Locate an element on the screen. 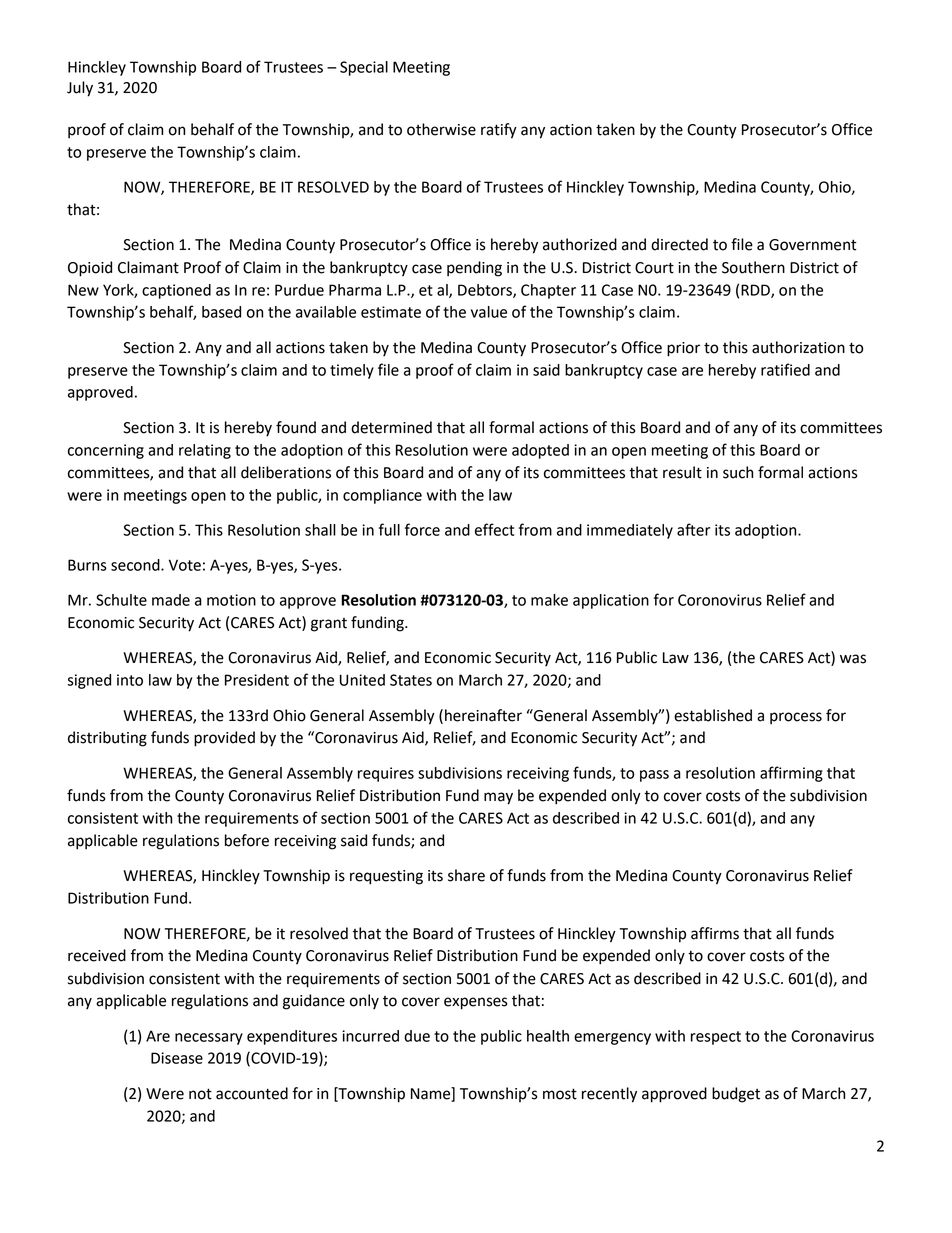  health is located at coordinates (548, 1036).
